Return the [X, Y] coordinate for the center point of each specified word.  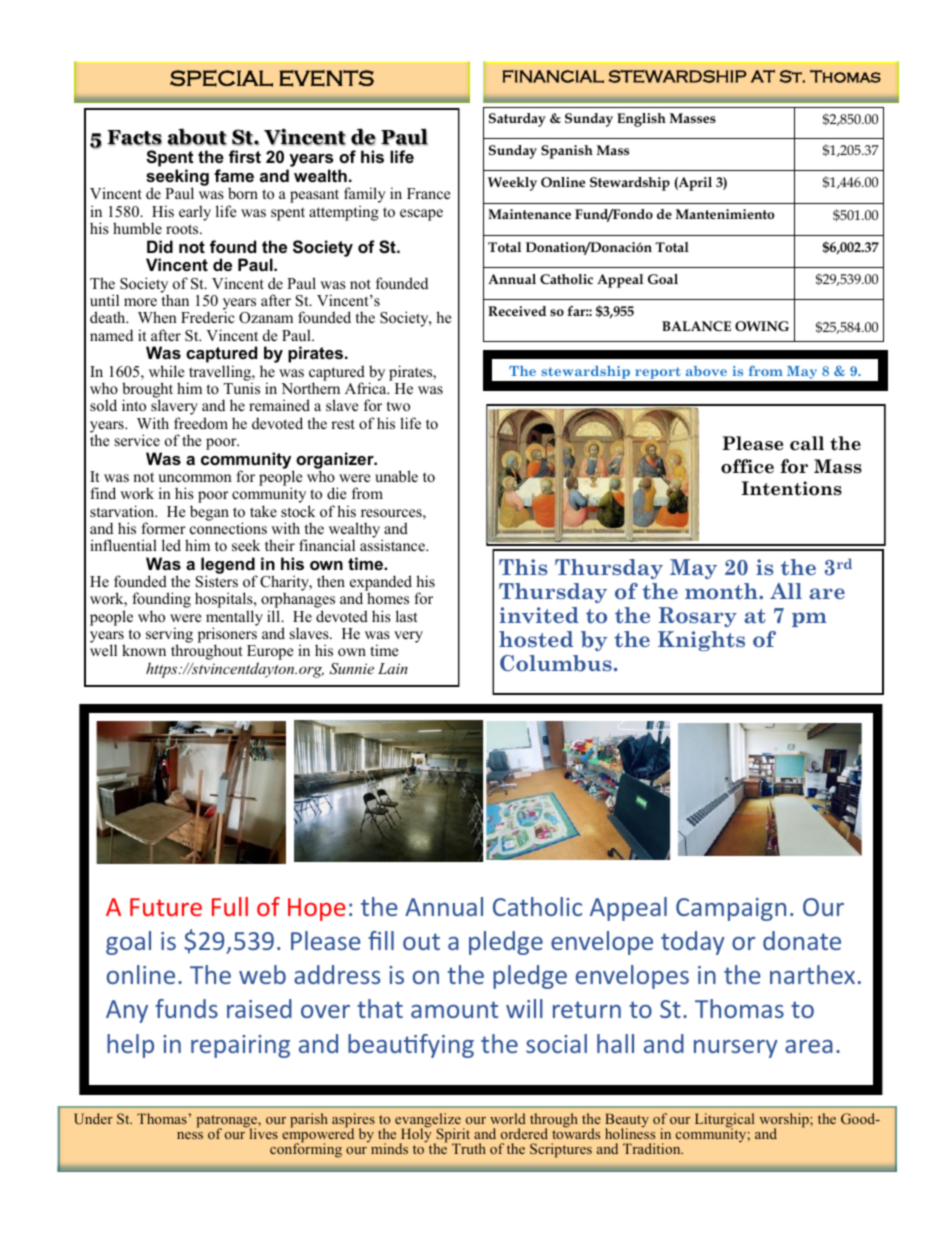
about [197, 137]
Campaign [731, 909]
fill [381, 940]
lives [262, 1132]
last [406, 616]
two [398, 406]
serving [169, 636]
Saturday [517, 120]
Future [166, 907]
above [706, 371]
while [166, 371]
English [641, 120]
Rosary [698, 617]
